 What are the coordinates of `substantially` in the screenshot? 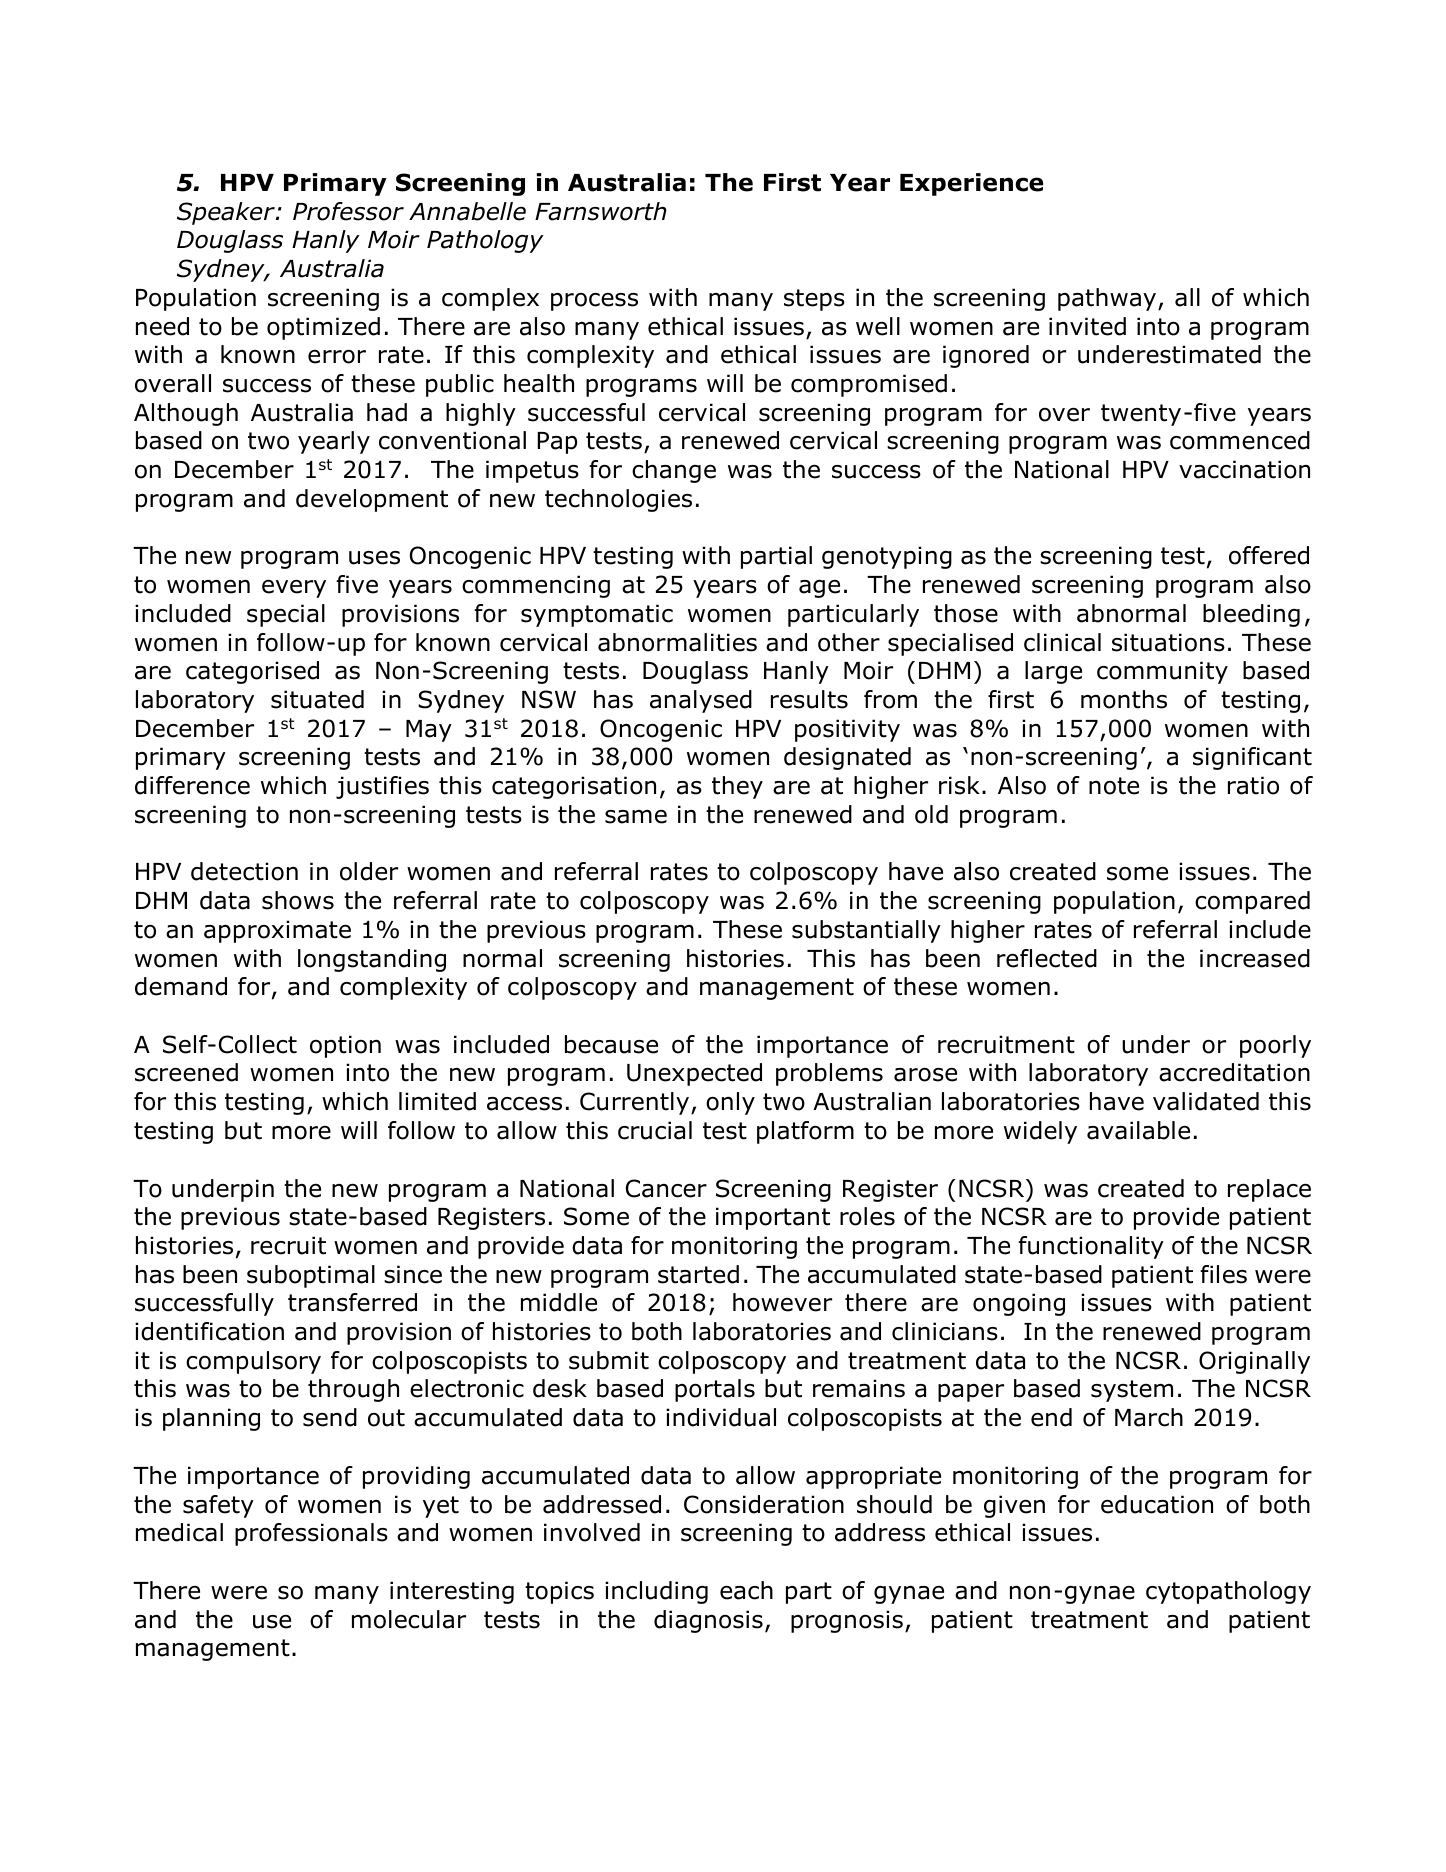 It's located at (866, 931).
